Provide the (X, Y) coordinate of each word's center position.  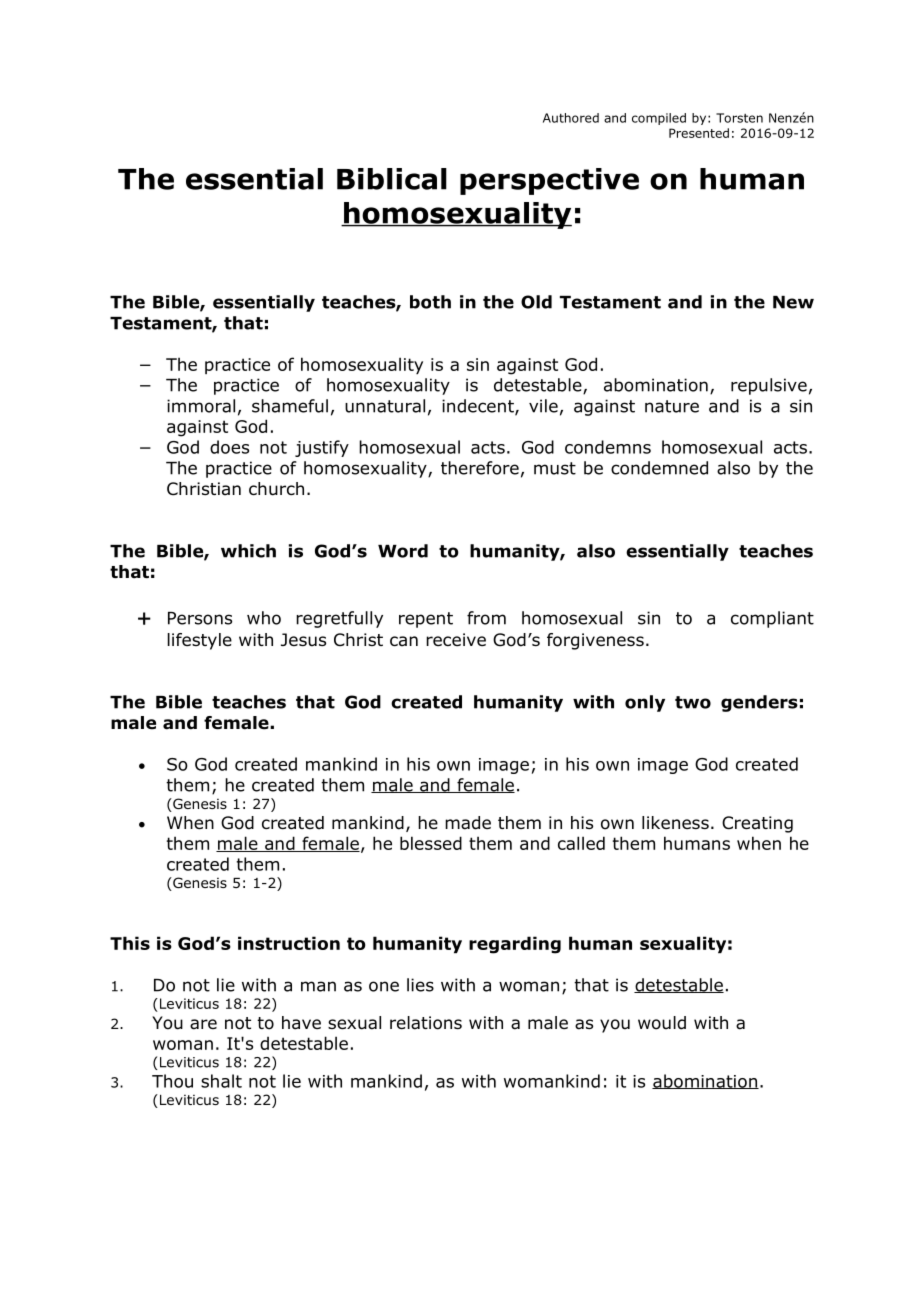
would (662, 1023)
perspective (549, 181)
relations (426, 1023)
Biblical (392, 179)
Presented (699, 133)
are (203, 1024)
